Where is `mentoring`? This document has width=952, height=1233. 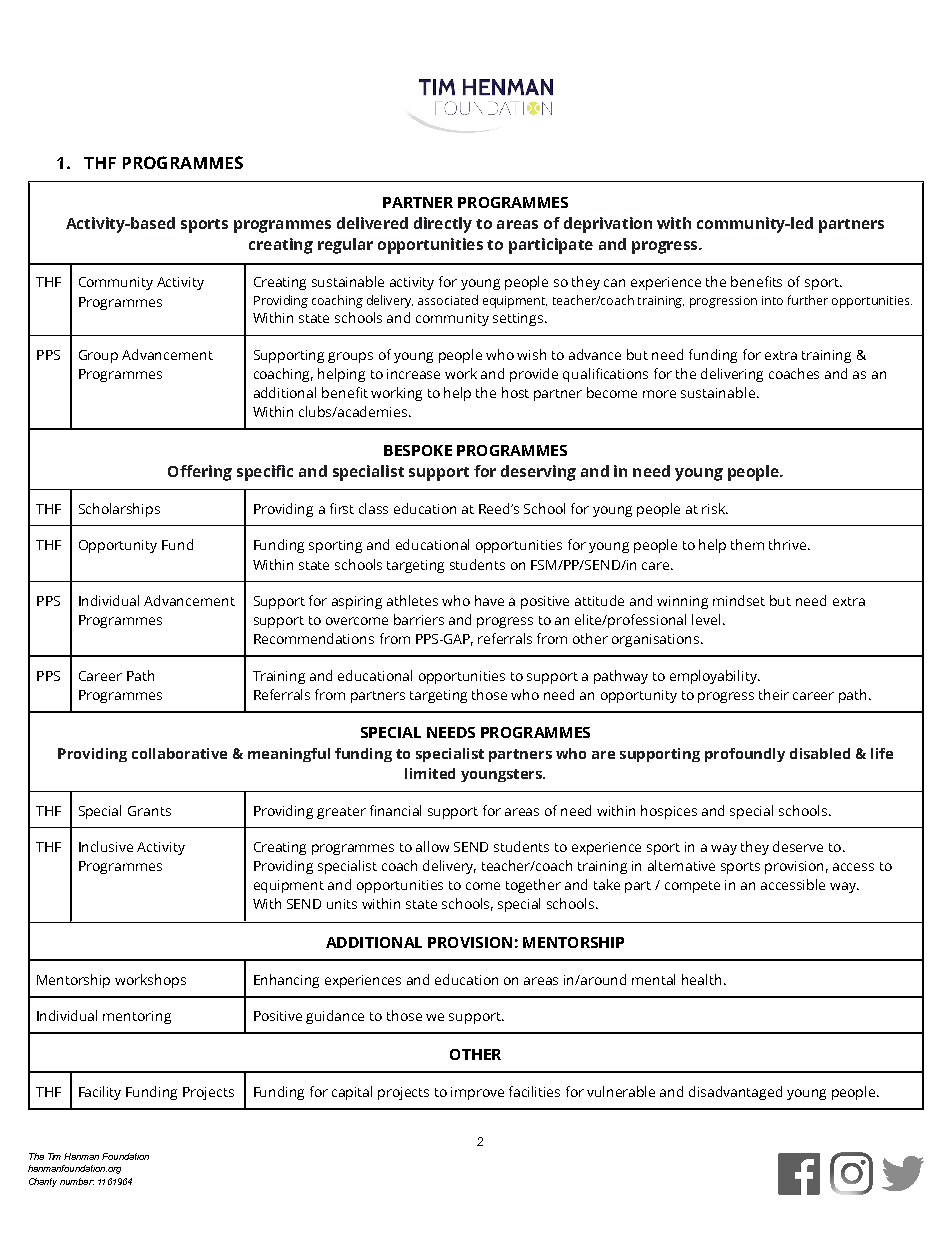 mentoring is located at coordinates (137, 1017).
